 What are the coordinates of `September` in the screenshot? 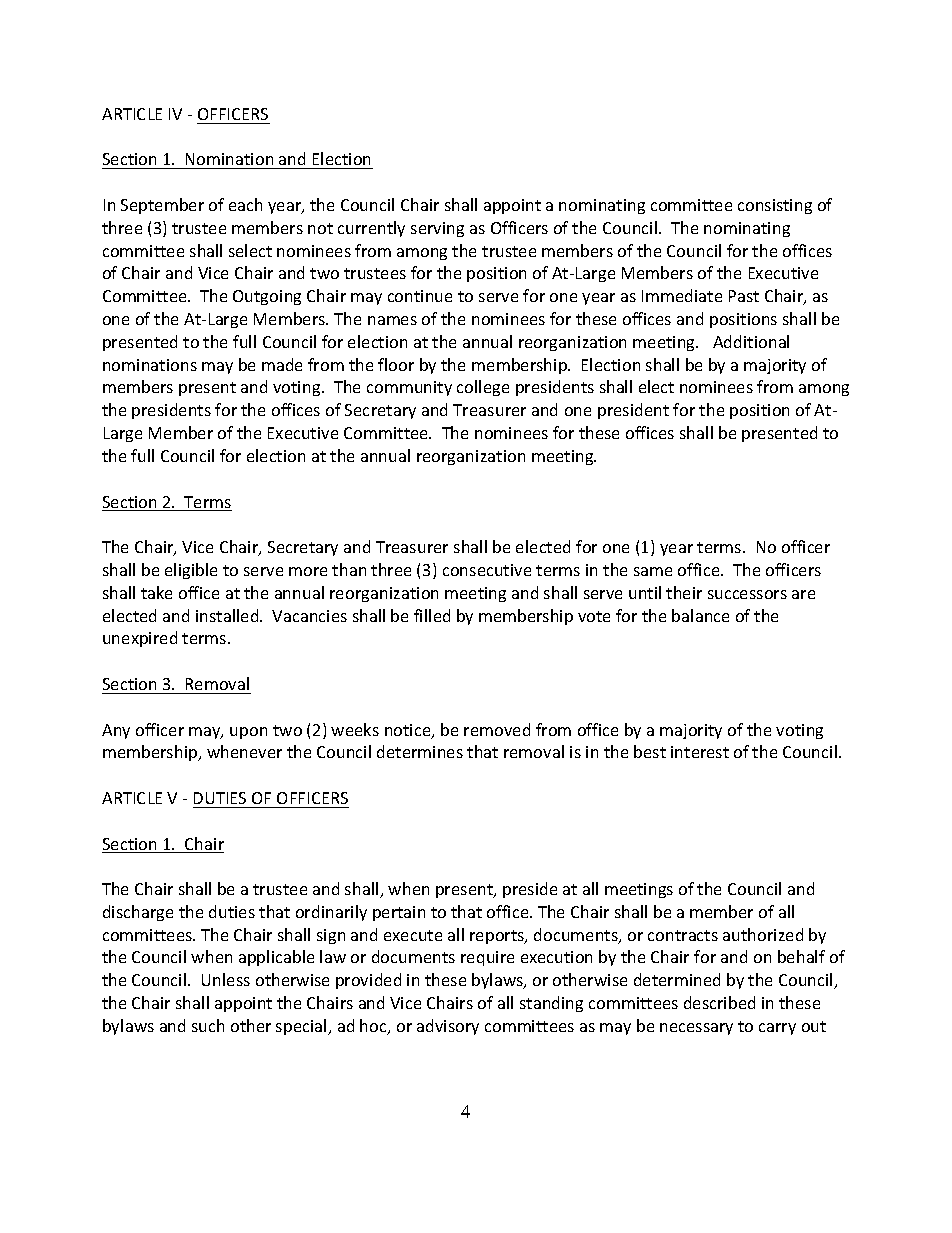 It's located at (162, 206).
